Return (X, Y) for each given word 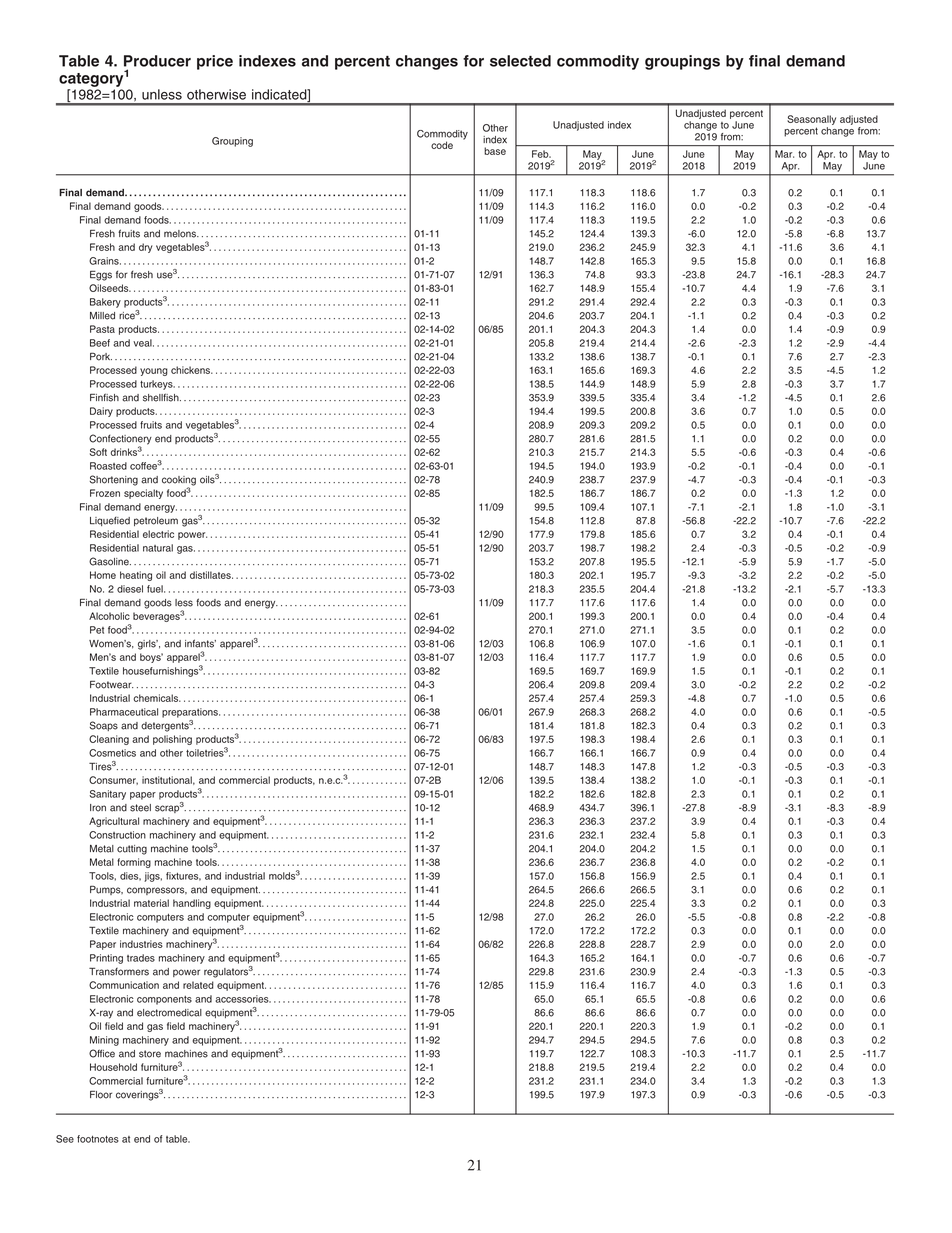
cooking (179, 482)
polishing (172, 740)
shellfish (162, 397)
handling (192, 904)
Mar (784, 154)
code (442, 145)
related (198, 985)
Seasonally (811, 120)
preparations (191, 713)
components (164, 1000)
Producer (157, 61)
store (150, 1054)
